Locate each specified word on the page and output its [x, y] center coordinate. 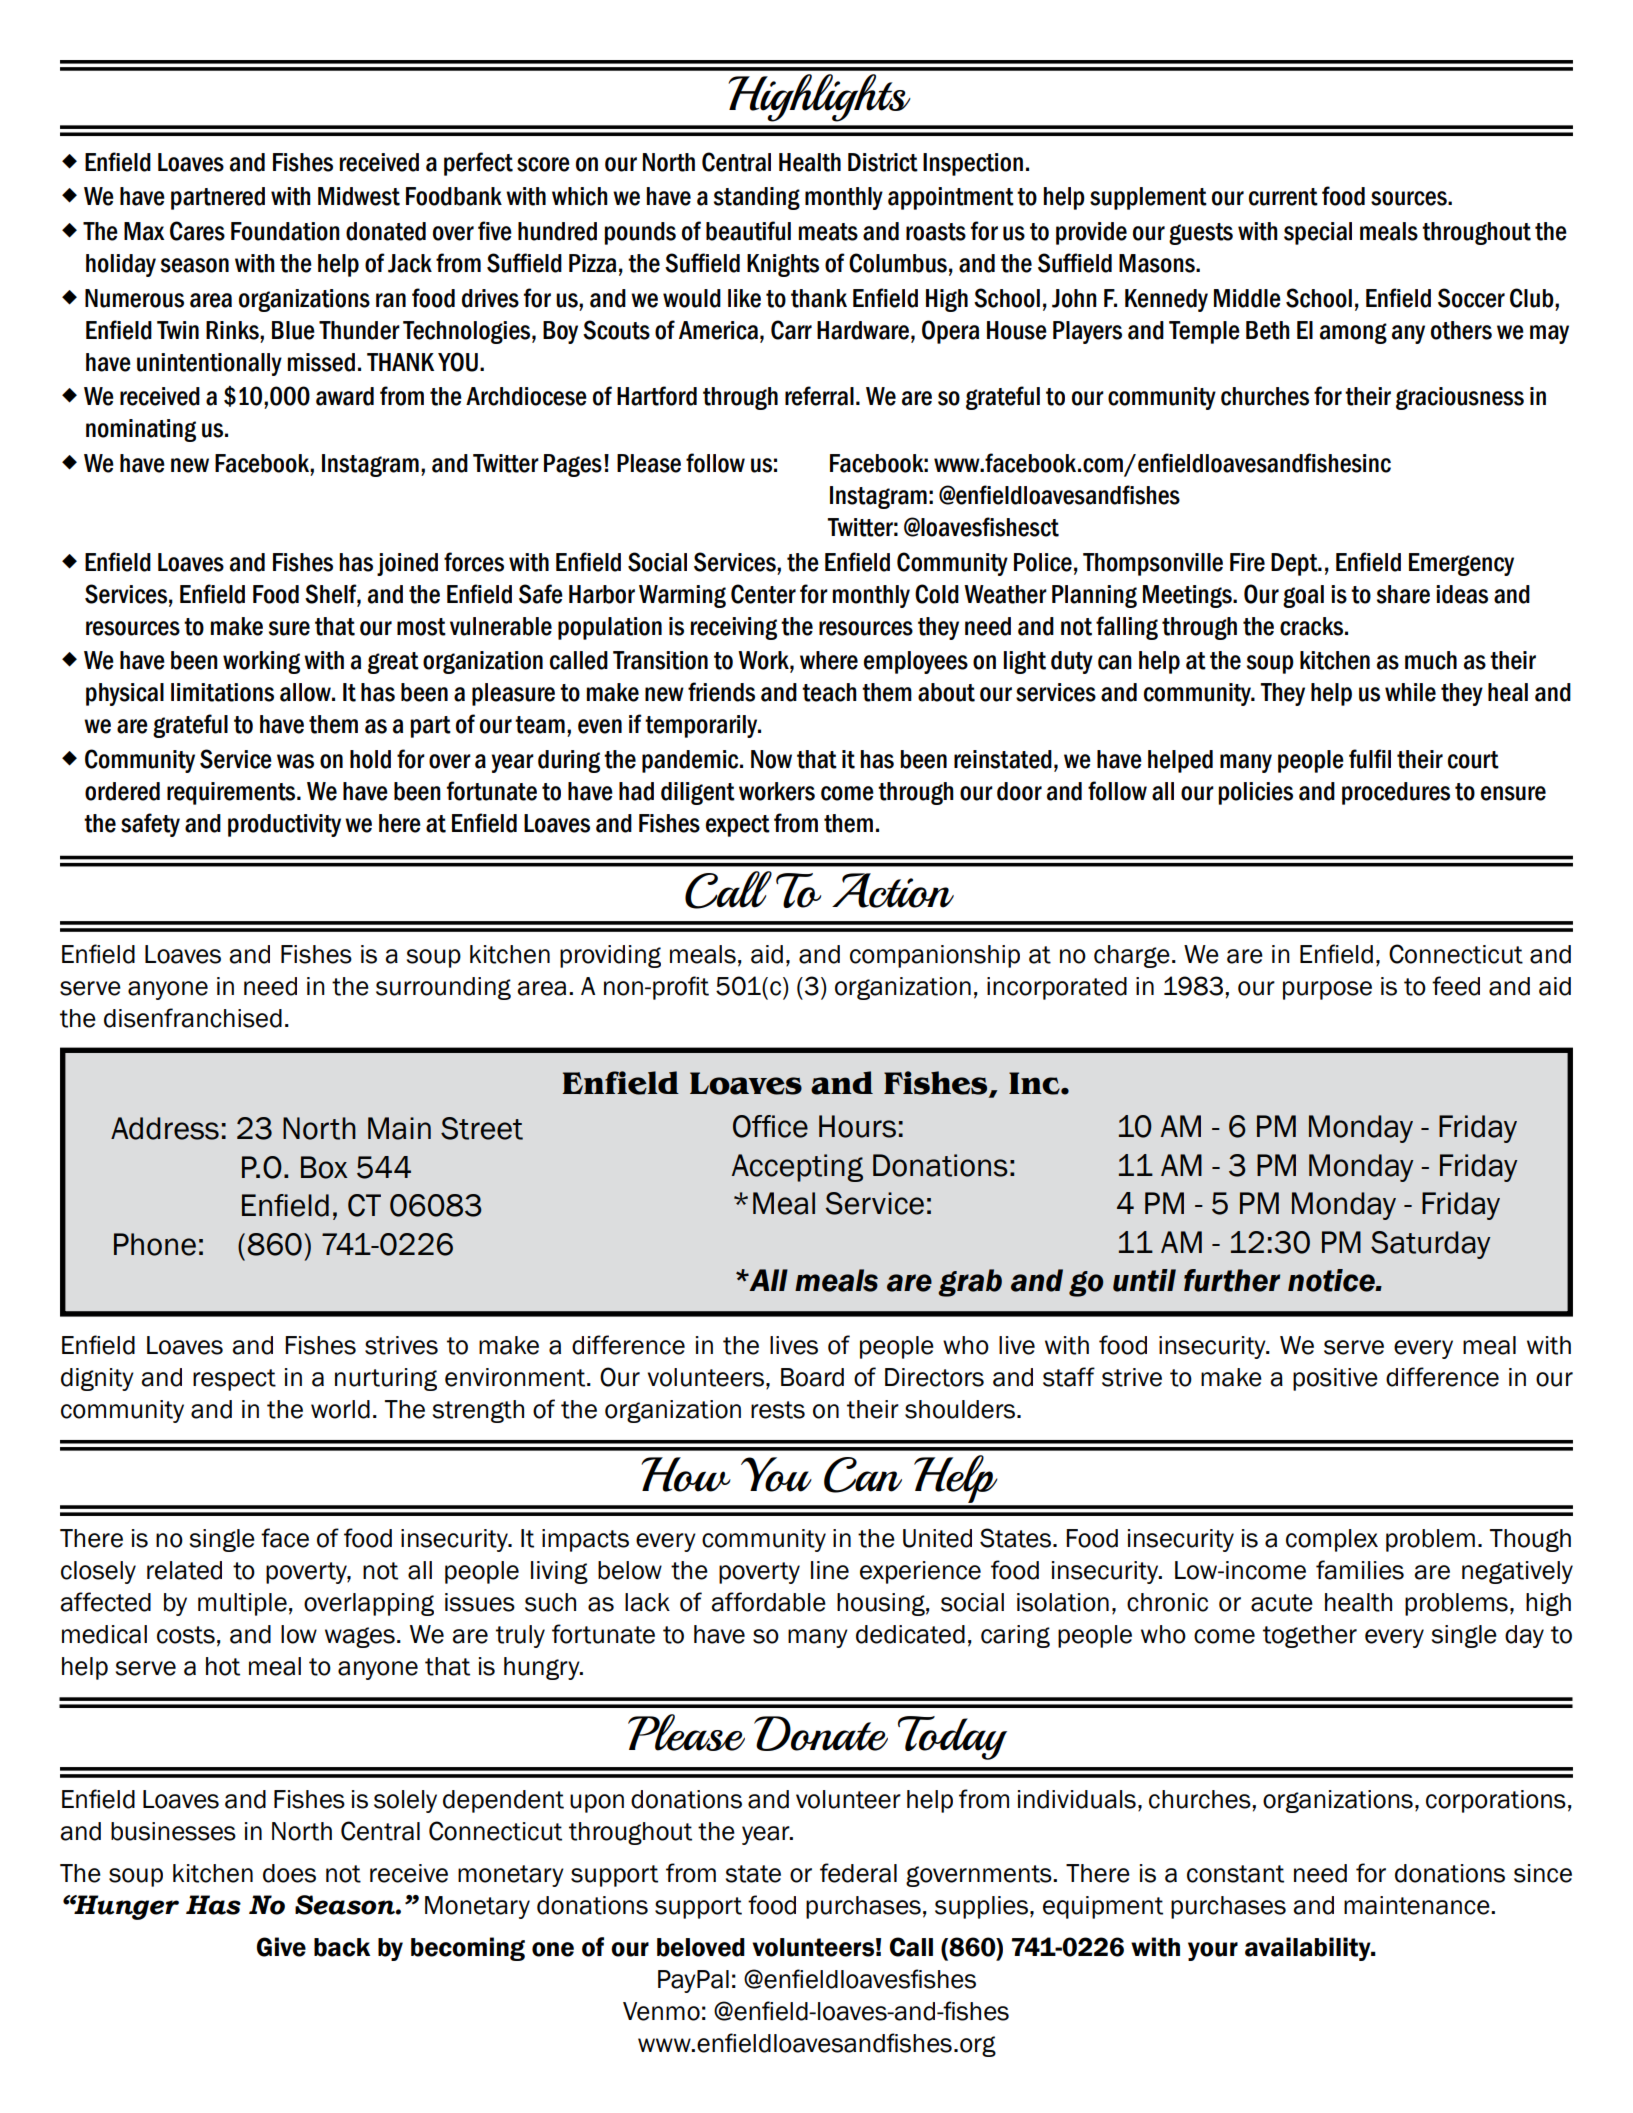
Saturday [1431, 1245]
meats [828, 232]
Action [893, 890]
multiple [242, 1604]
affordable [768, 1602]
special [1318, 233]
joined [407, 564]
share [1403, 594]
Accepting [797, 1168]
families [1360, 1570]
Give [281, 1947]
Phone [155, 1244]
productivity [284, 825]
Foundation [285, 231]
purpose [1327, 990]
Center [763, 594]
